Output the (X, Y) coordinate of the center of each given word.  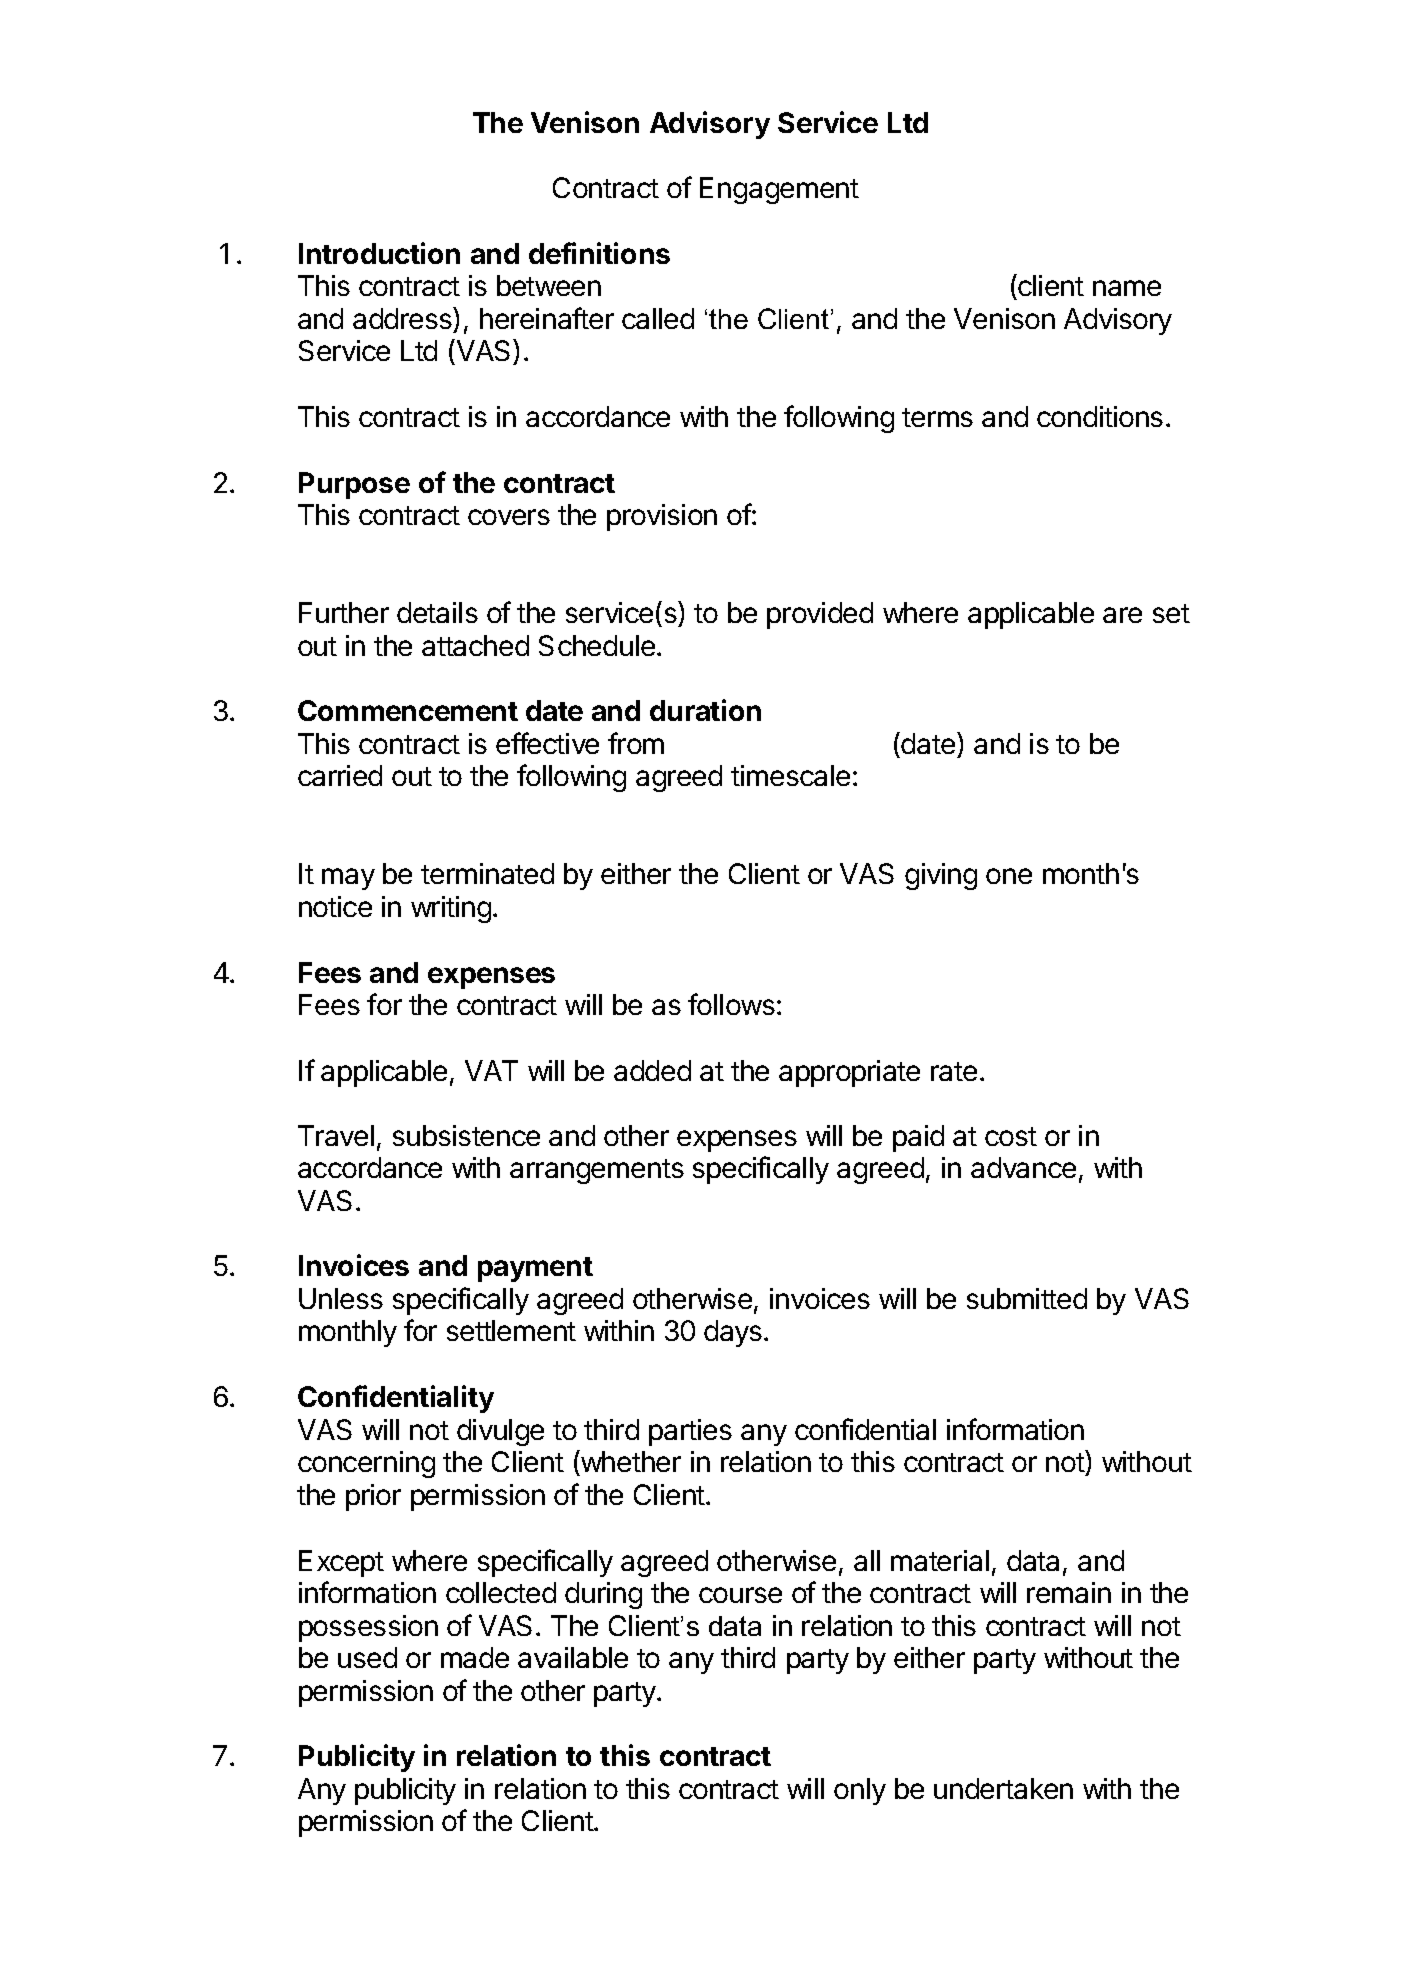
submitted (1027, 1298)
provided (820, 615)
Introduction (379, 253)
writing (451, 909)
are (1122, 615)
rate (954, 1071)
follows (731, 1004)
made (475, 1657)
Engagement (779, 190)
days (733, 1333)
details (437, 612)
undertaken (1003, 1788)
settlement (511, 1330)
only (860, 1791)
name (1127, 288)
